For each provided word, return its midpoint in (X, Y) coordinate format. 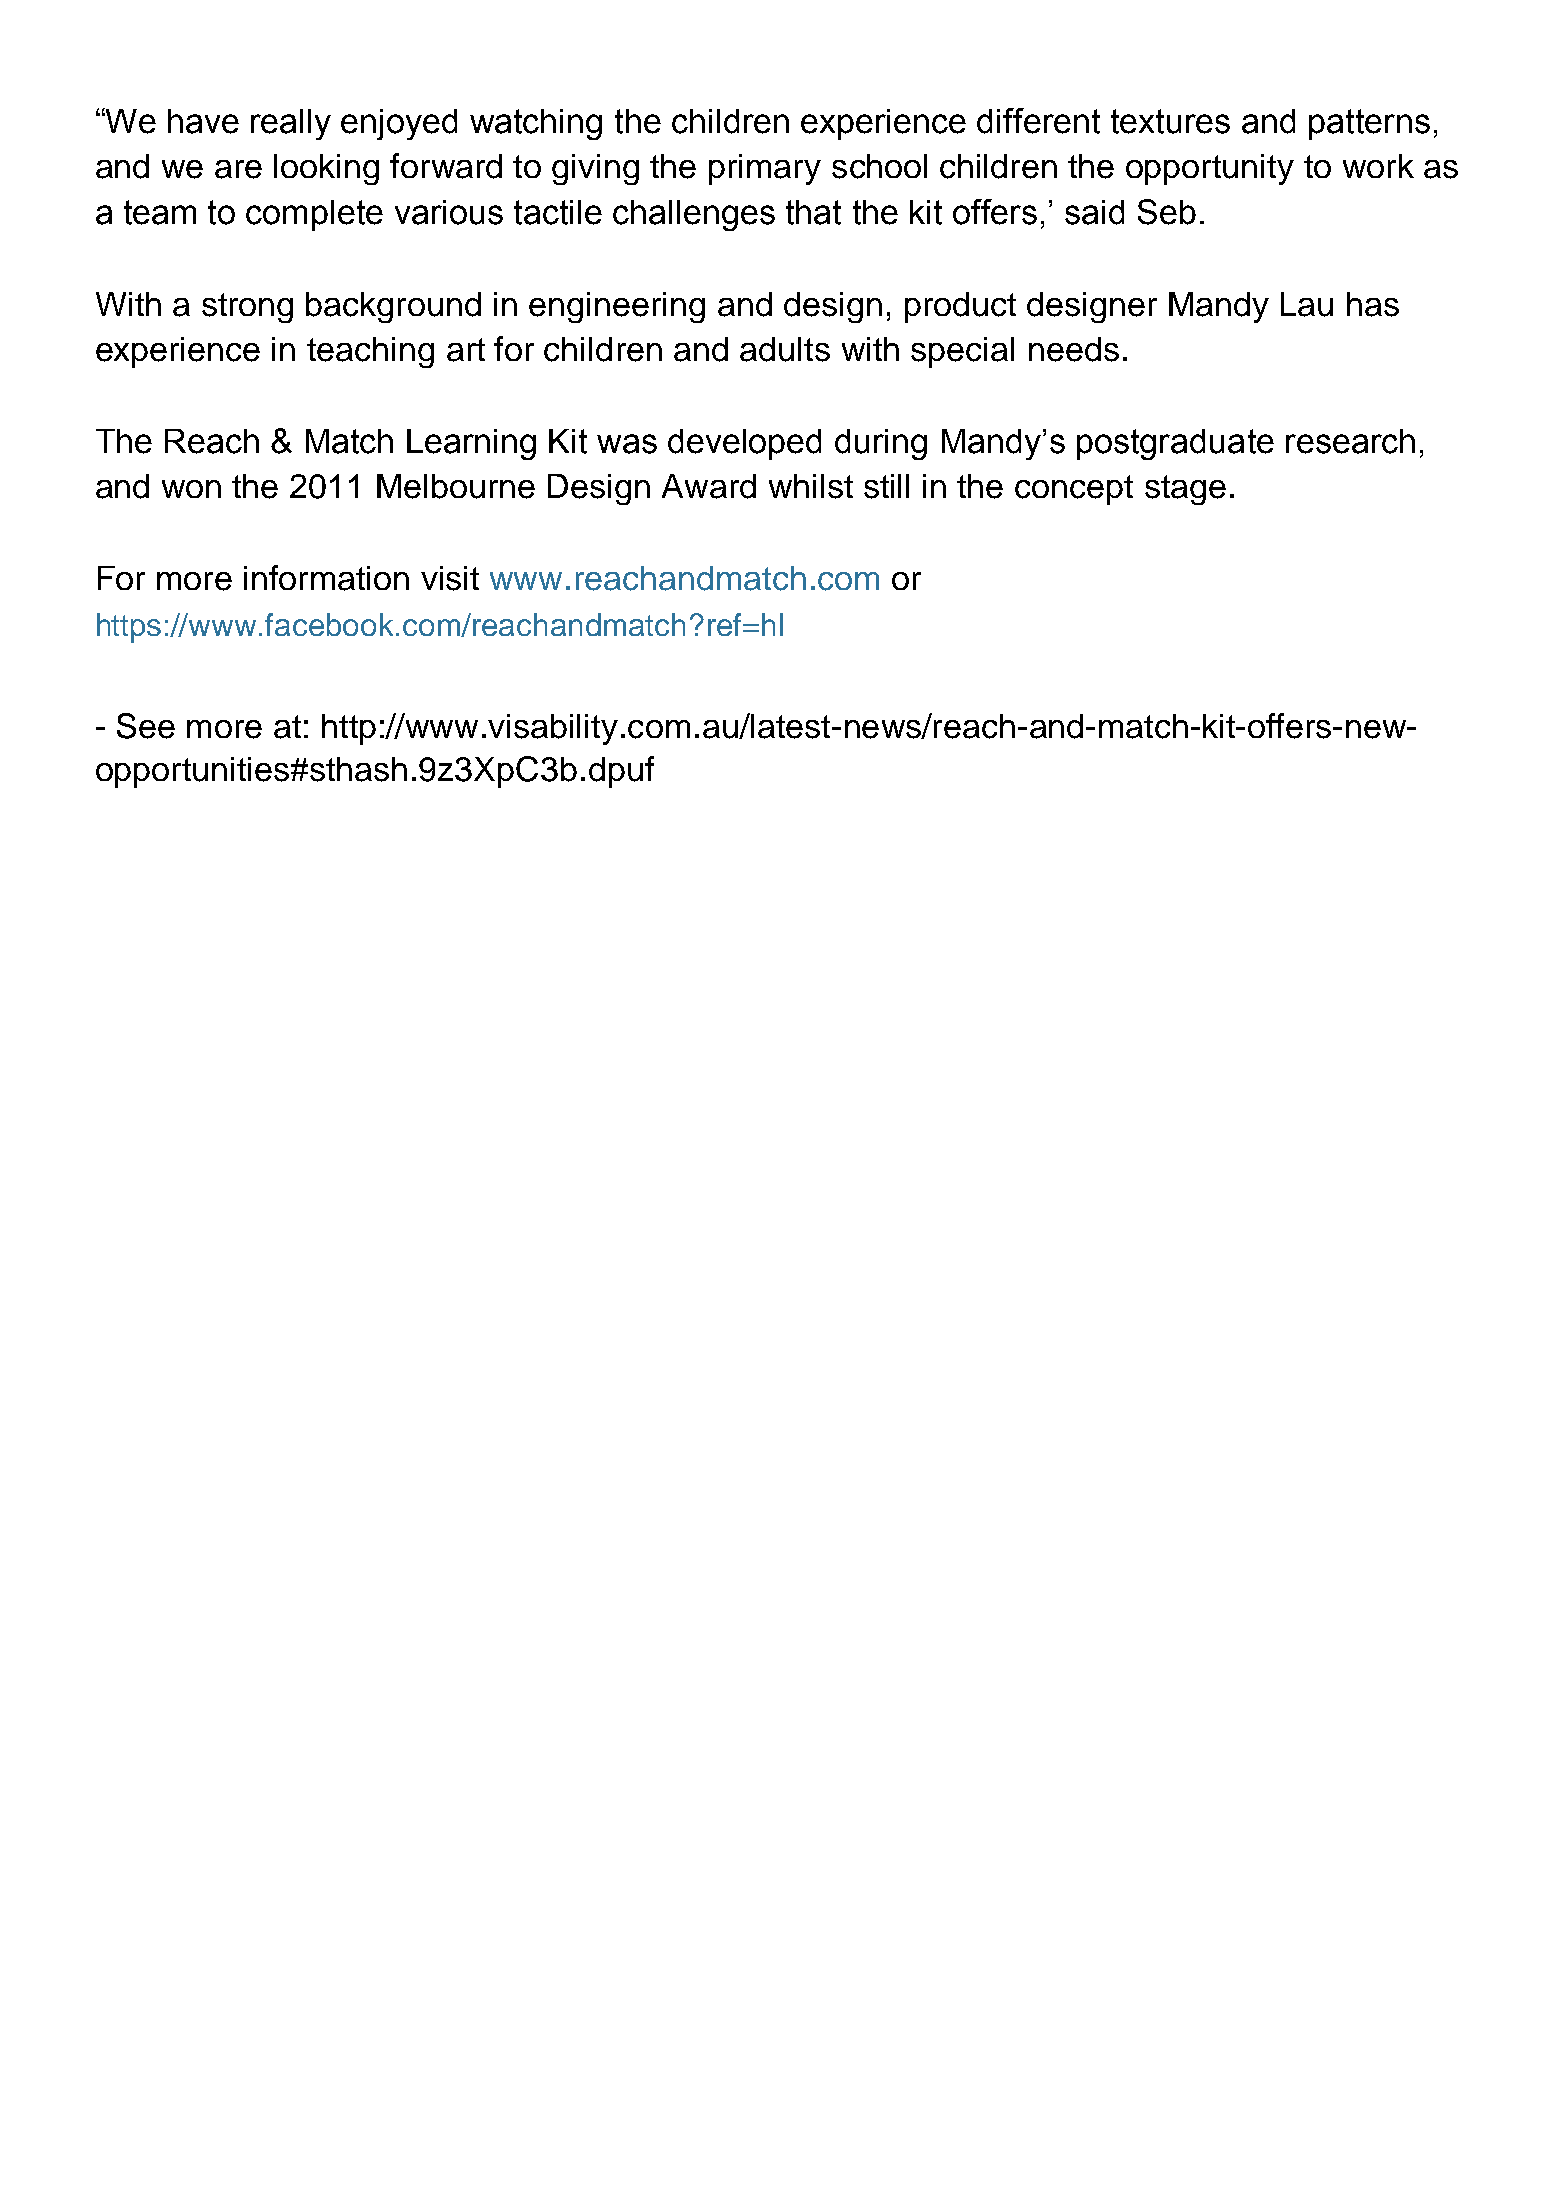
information (326, 578)
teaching (370, 352)
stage (1185, 490)
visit (450, 578)
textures (1170, 121)
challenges (694, 215)
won (191, 489)
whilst (811, 486)
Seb (1167, 212)
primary (765, 169)
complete (314, 215)
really (291, 124)
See (146, 726)
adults (785, 349)
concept (1074, 490)
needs (1074, 349)
